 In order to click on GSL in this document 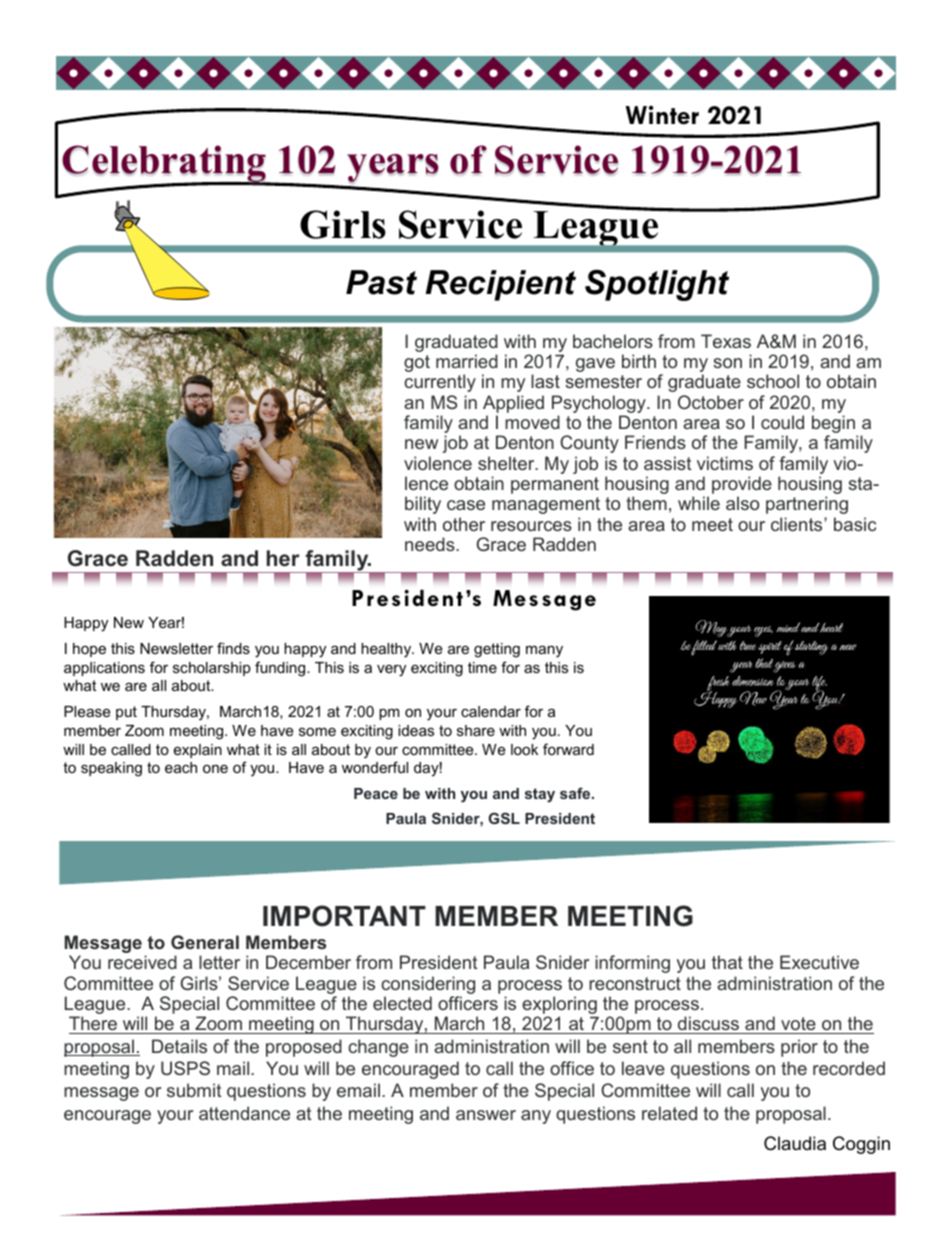, I will do `click(504, 818)`.
